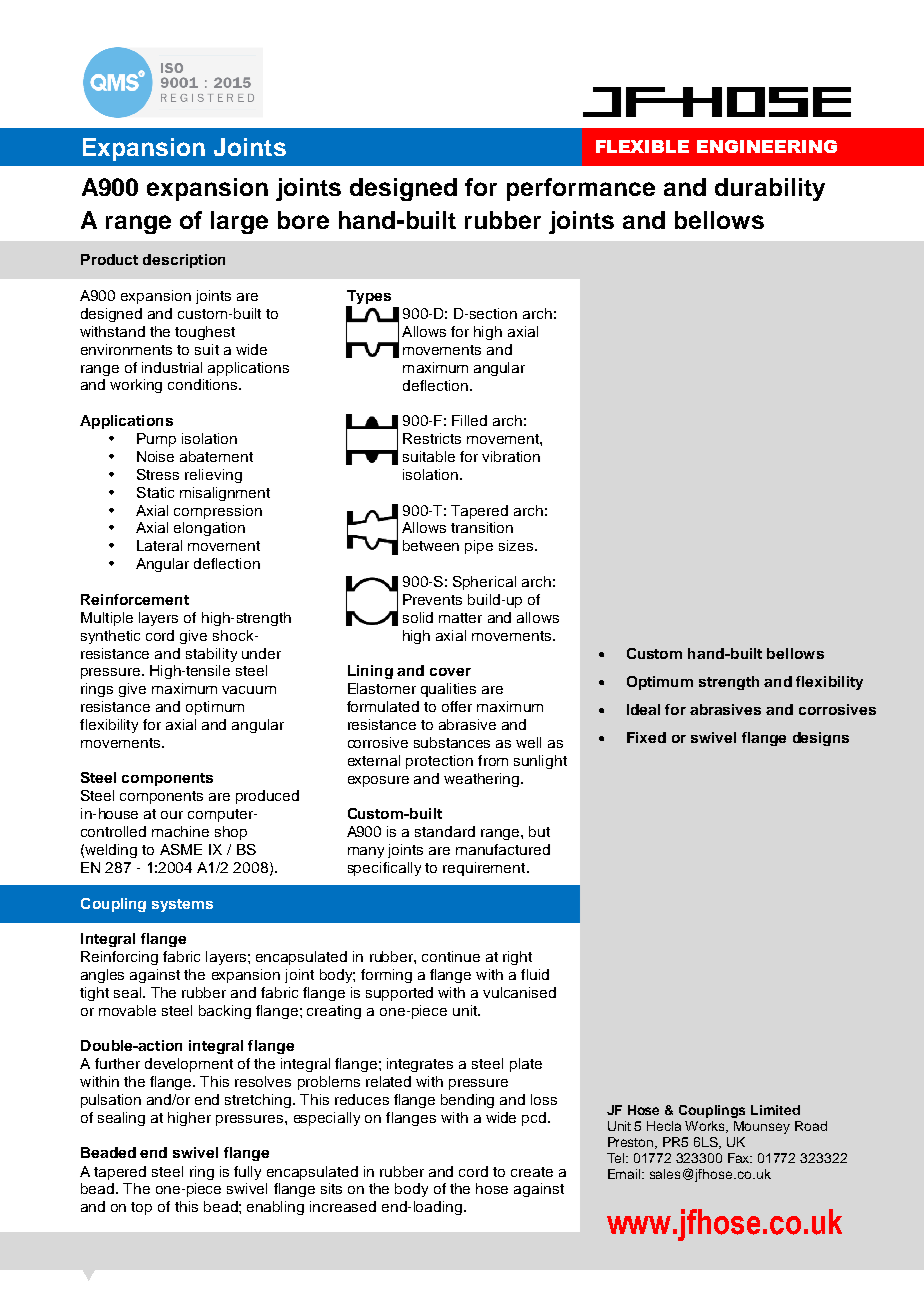 The width and height of the image is (924, 1308). What do you see at coordinates (239, 222) in the image?
I see `large` at bounding box center [239, 222].
